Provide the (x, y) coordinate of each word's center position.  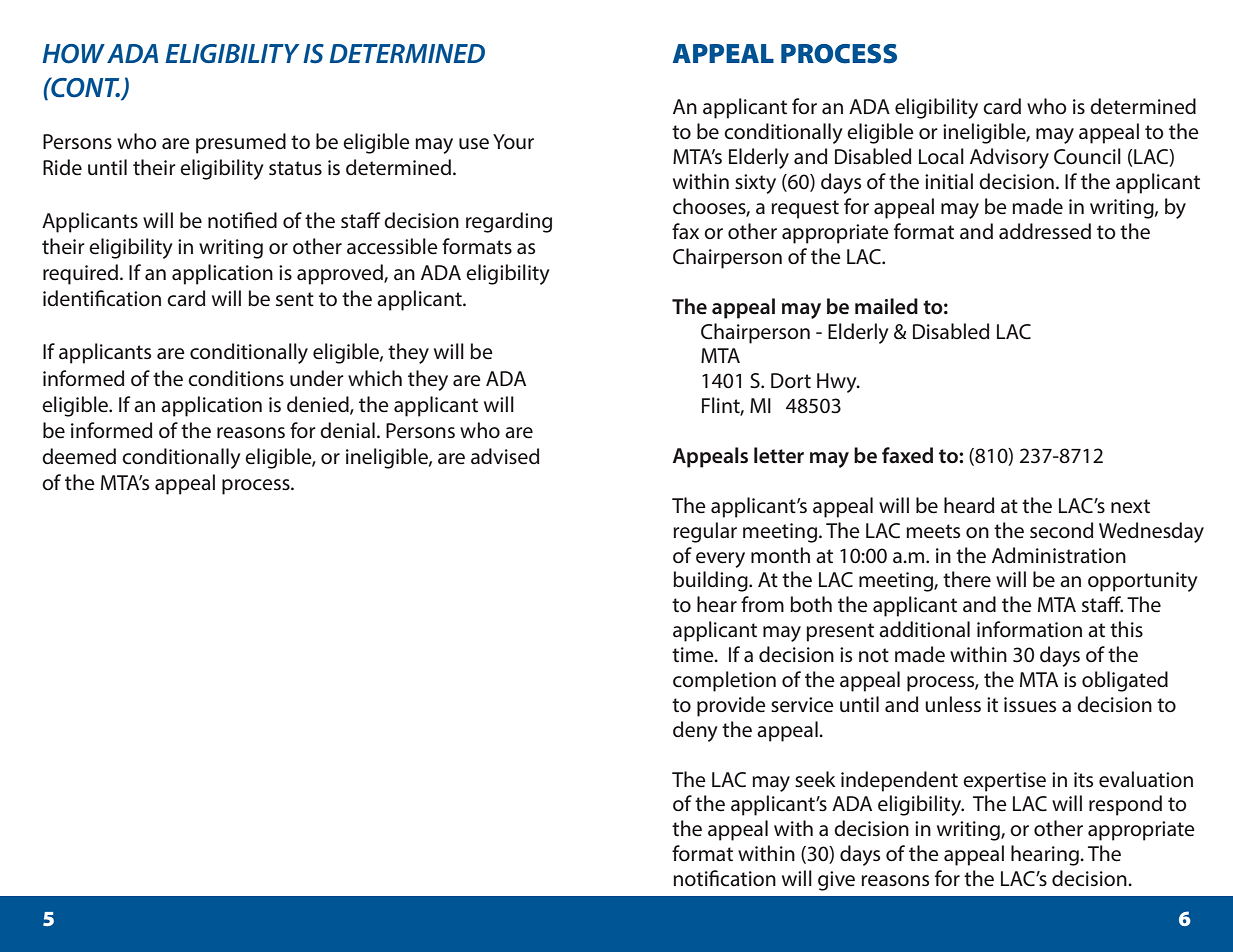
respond (1125, 805)
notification (724, 878)
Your (513, 141)
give (836, 881)
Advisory (1009, 158)
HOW (73, 54)
